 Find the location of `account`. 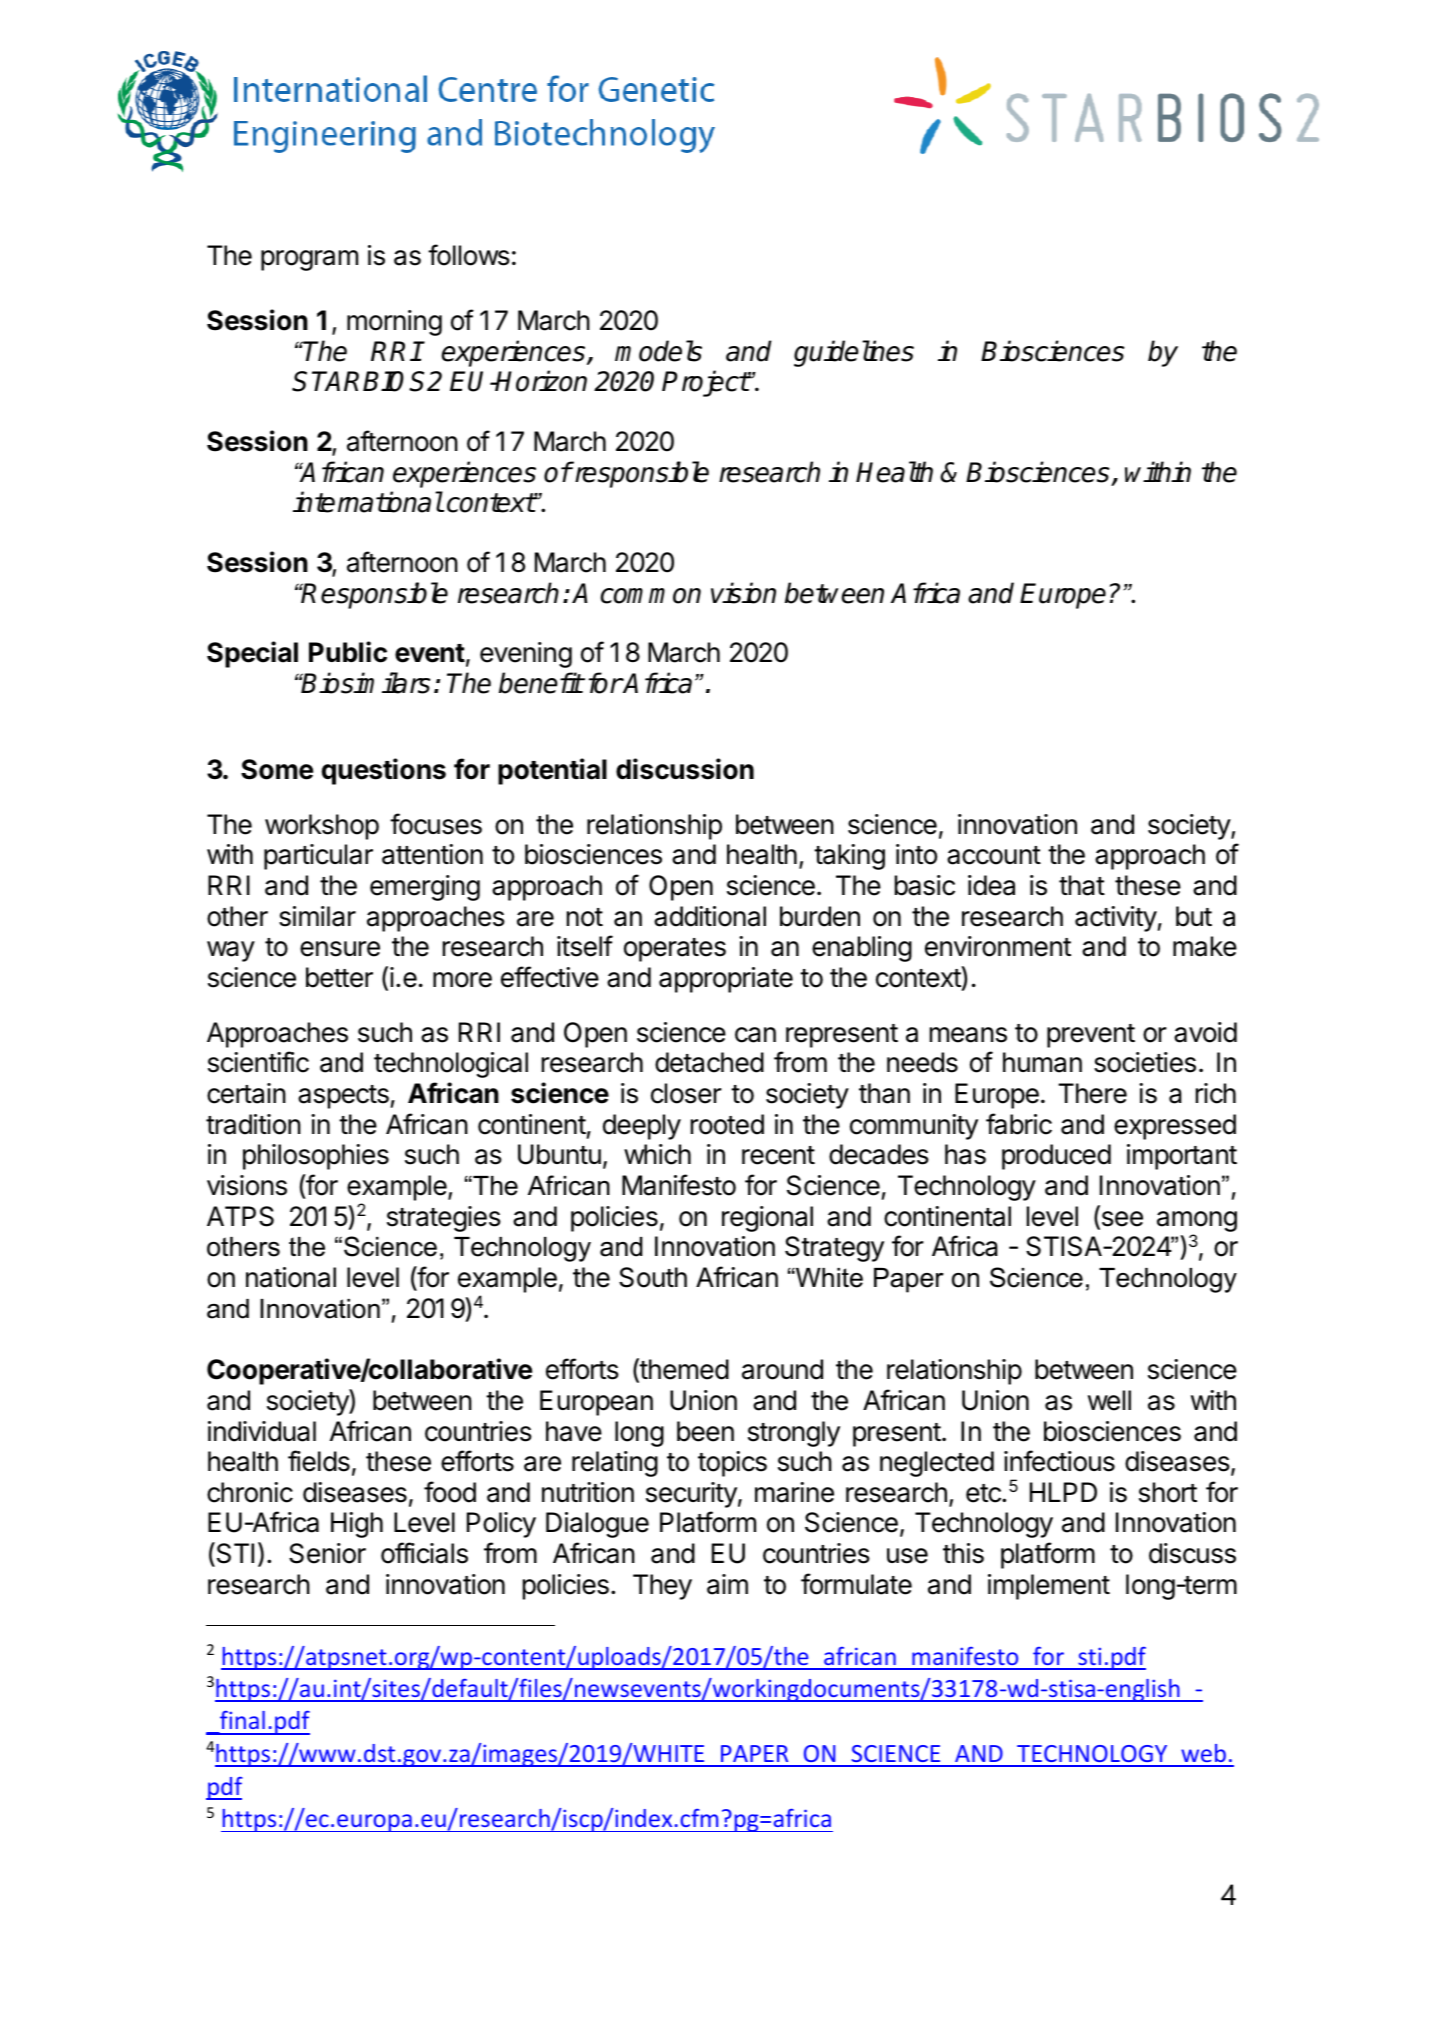

account is located at coordinates (994, 855).
